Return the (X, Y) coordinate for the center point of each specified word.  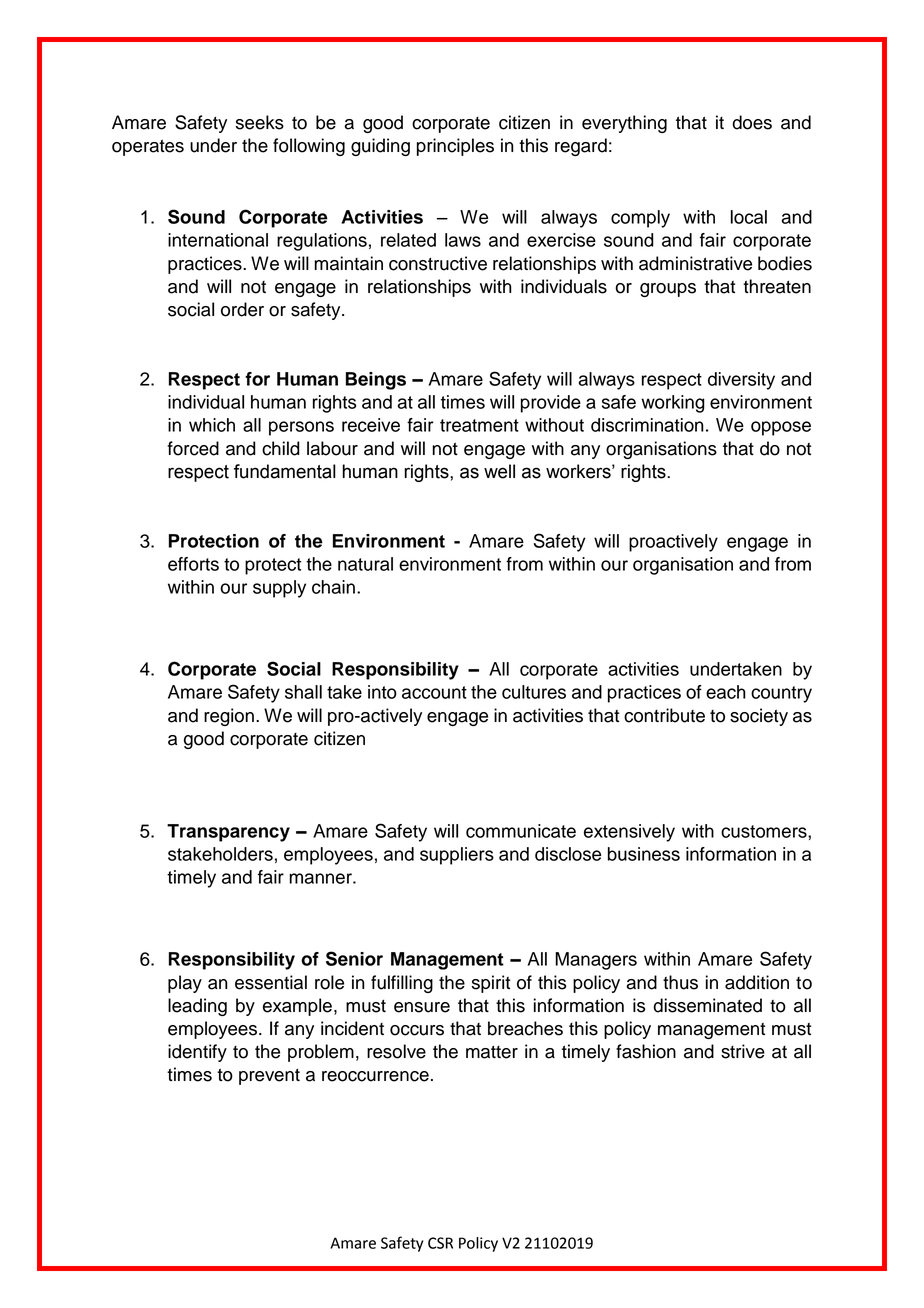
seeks (260, 122)
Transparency (228, 833)
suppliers (457, 856)
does (752, 122)
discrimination (647, 425)
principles (455, 147)
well (499, 471)
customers (765, 831)
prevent (269, 1077)
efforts (193, 564)
